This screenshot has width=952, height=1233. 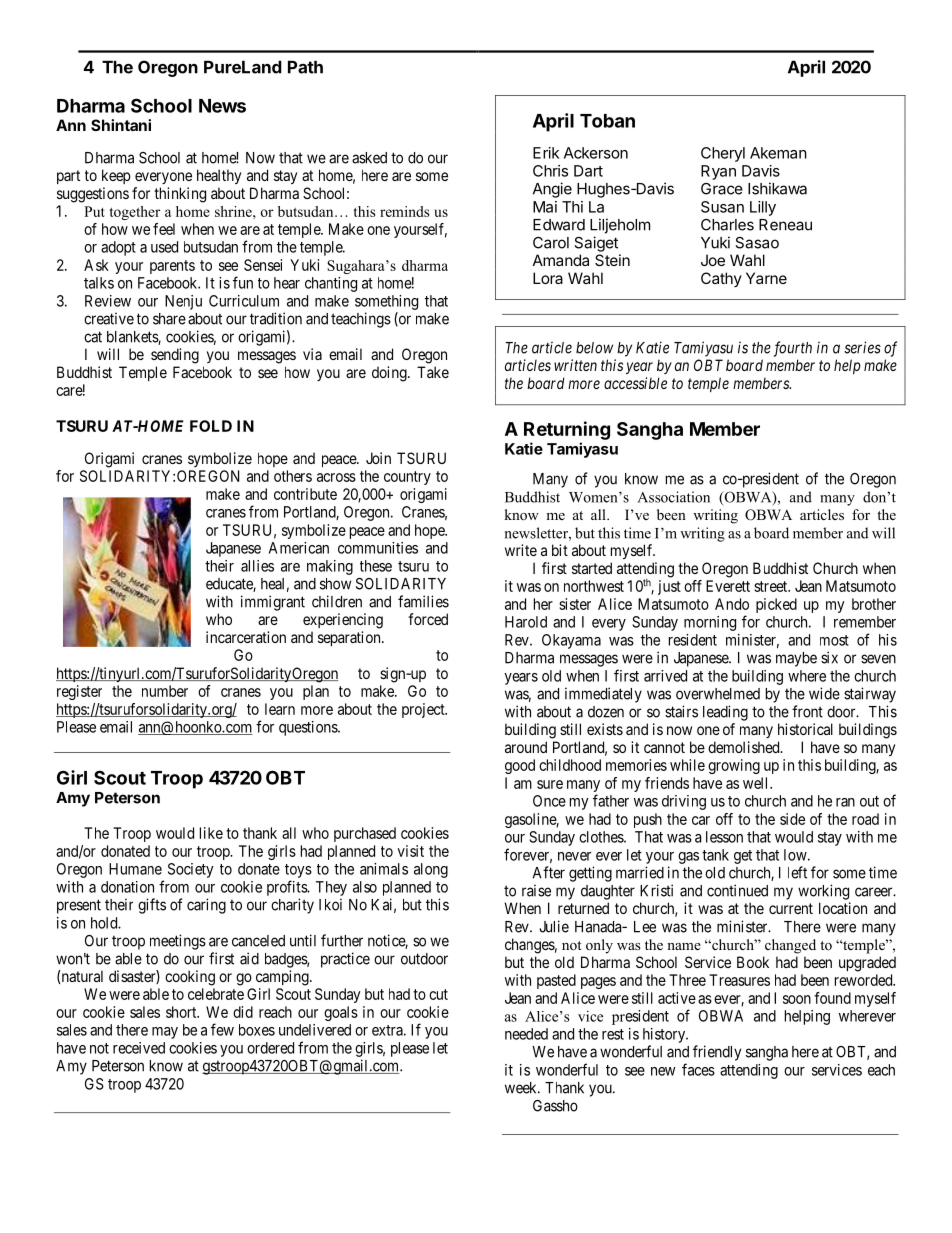 I want to click on needed, so click(x=526, y=1034).
